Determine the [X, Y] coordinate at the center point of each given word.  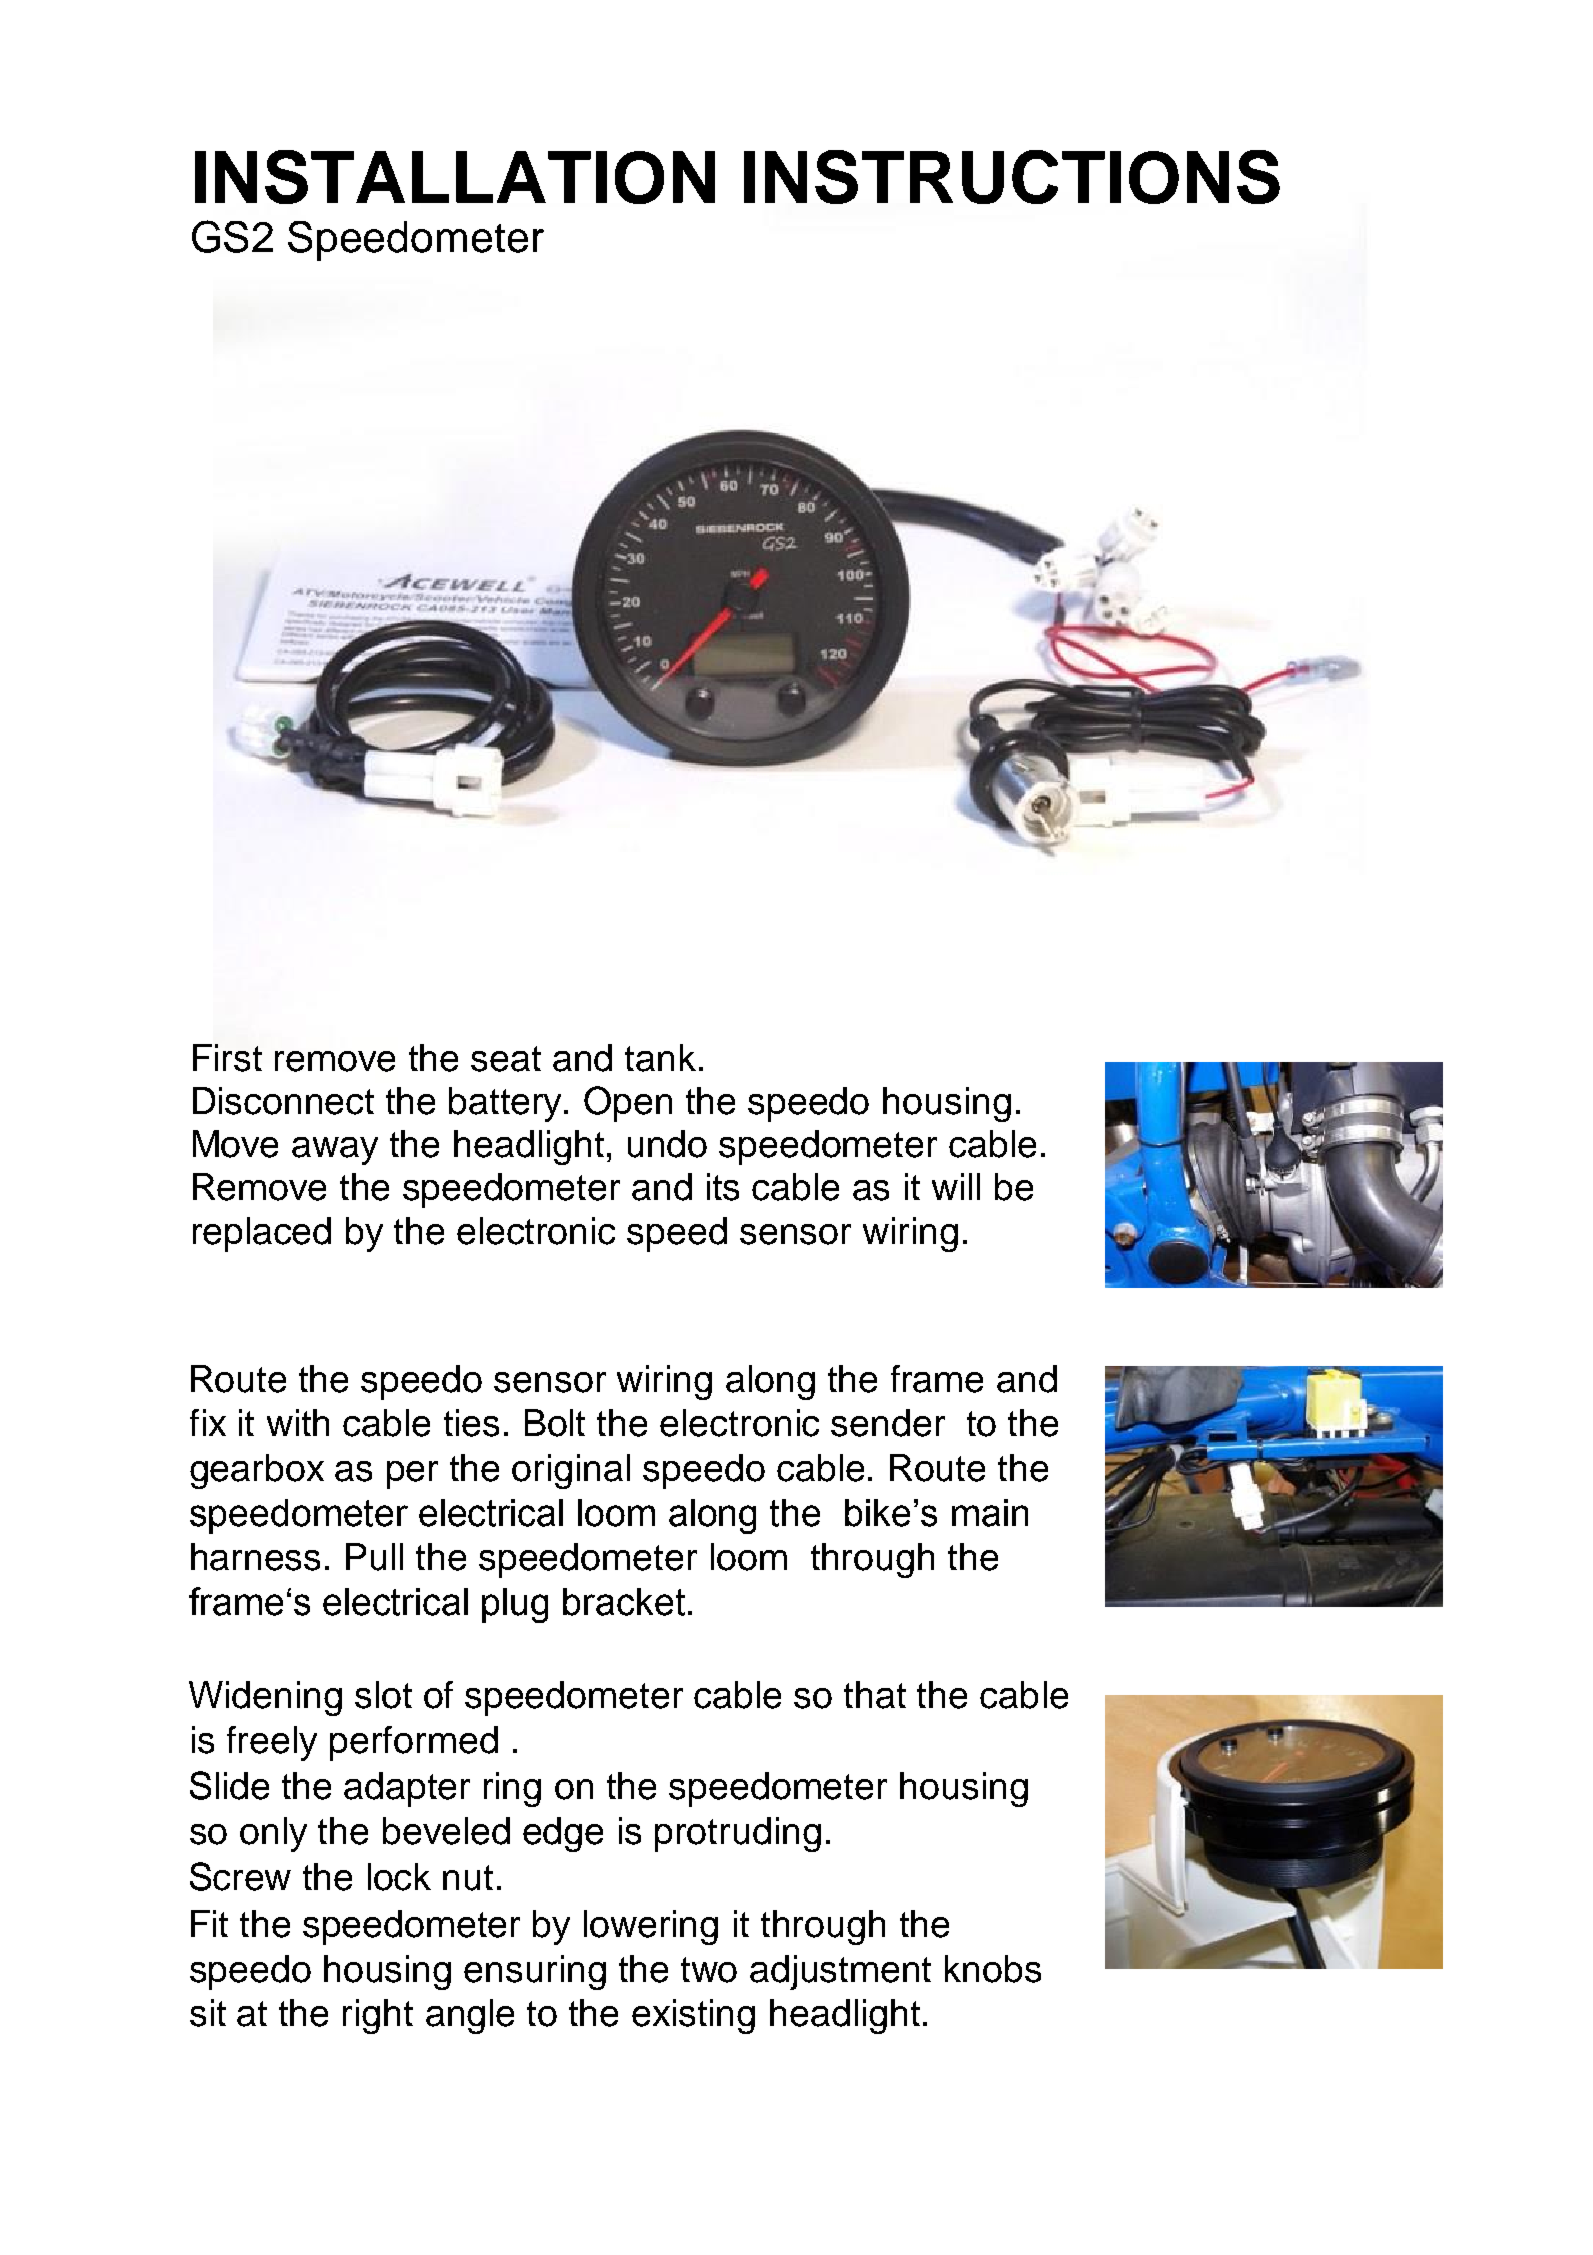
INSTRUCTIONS [1012, 177]
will [956, 1186]
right [378, 2016]
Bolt [555, 1423]
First [227, 1058]
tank [660, 1058]
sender [888, 1423]
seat [506, 1059]
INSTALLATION [455, 177]
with [298, 1422]
